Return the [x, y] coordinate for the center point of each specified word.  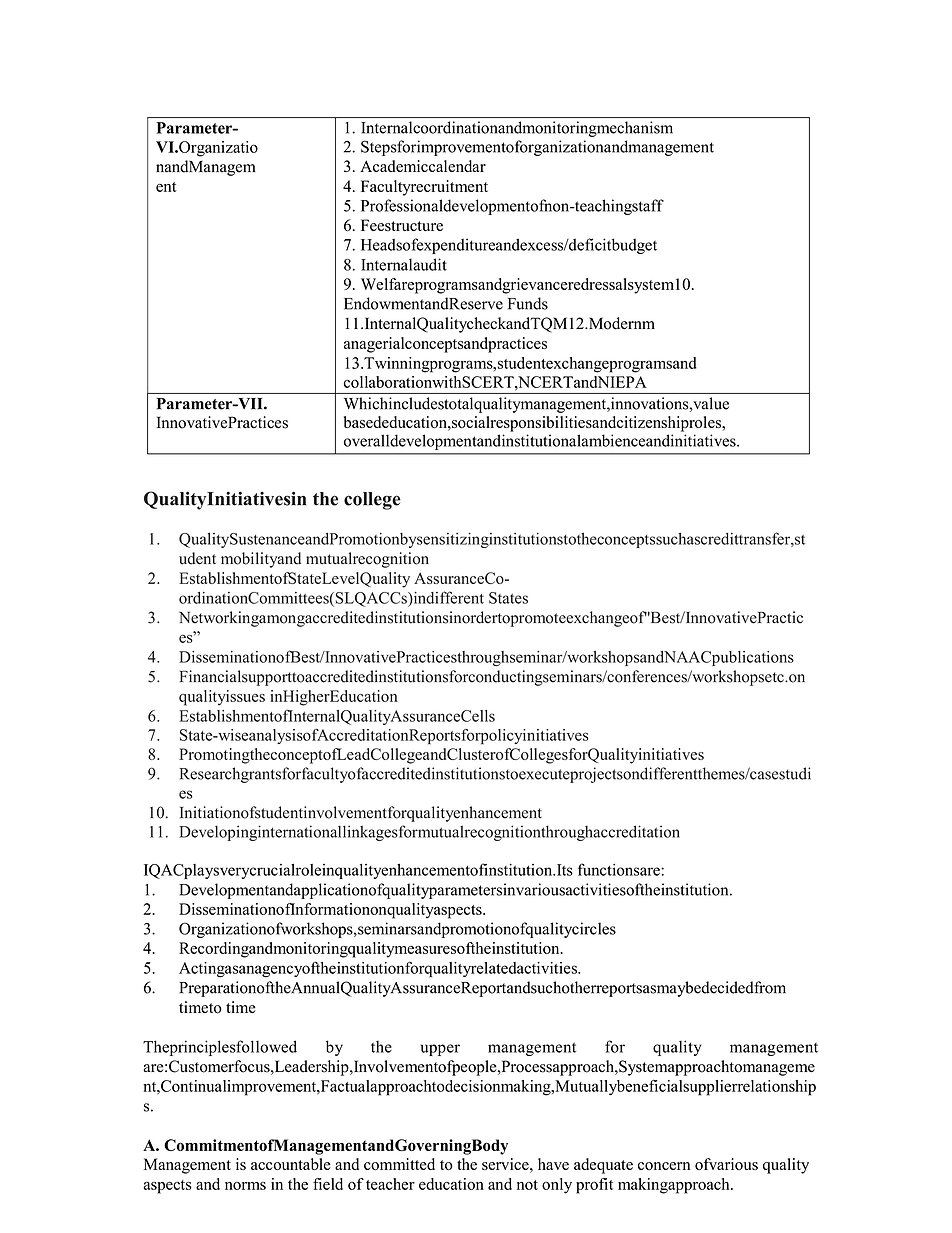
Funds [528, 303]
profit [594, 1186]
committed [399, 1164]
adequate [603, 1166]
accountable [291, 1164]
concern [664, 1166]
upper [440, 1050]
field [328, 1184]
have [553, 1164]
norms [245, 1186]
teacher [390, 1184]
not [527, 1185]
